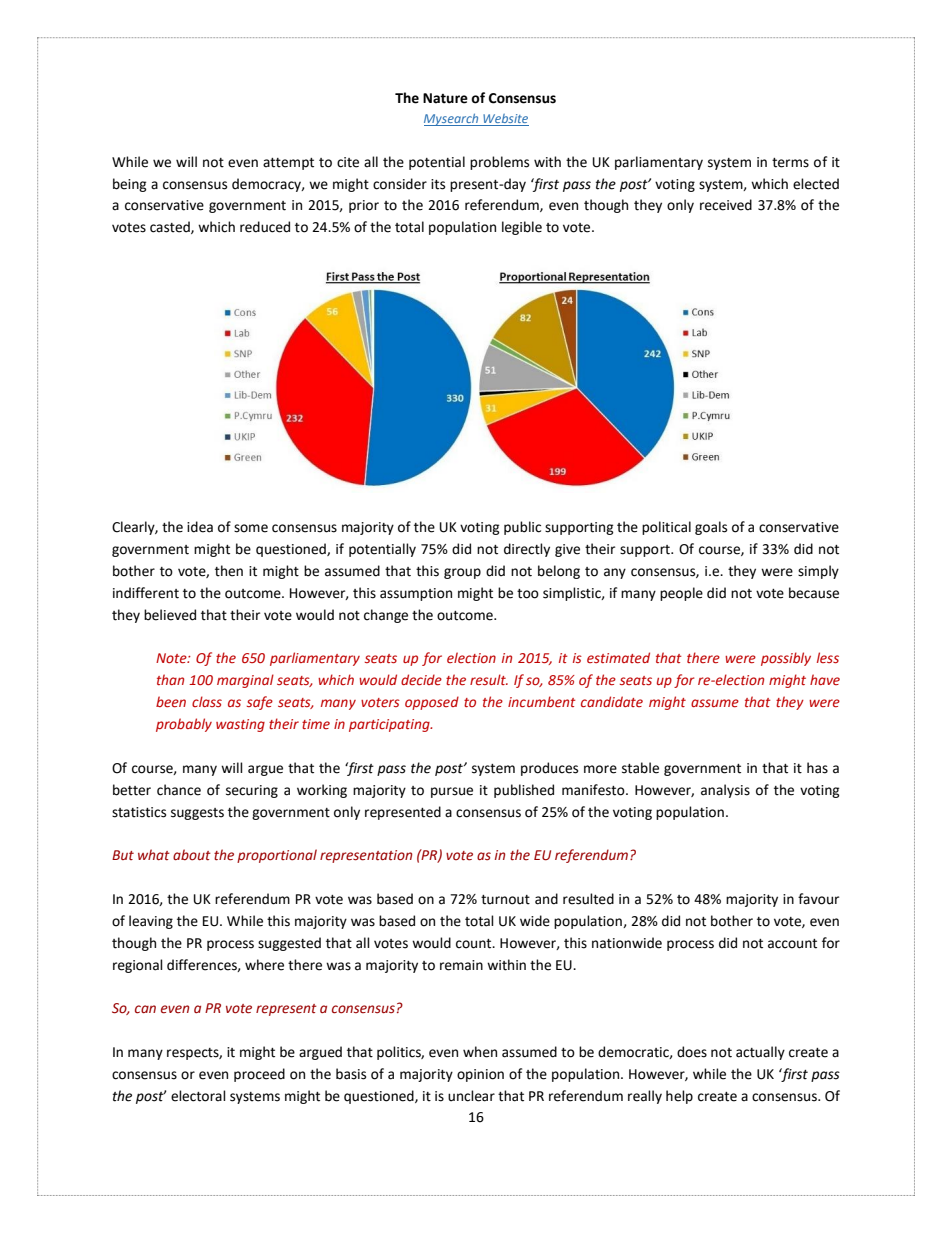 This document has width=952, height=1233. Describe the element at coordinates (198, 1096) in the document. I see `electoral` at that location.
